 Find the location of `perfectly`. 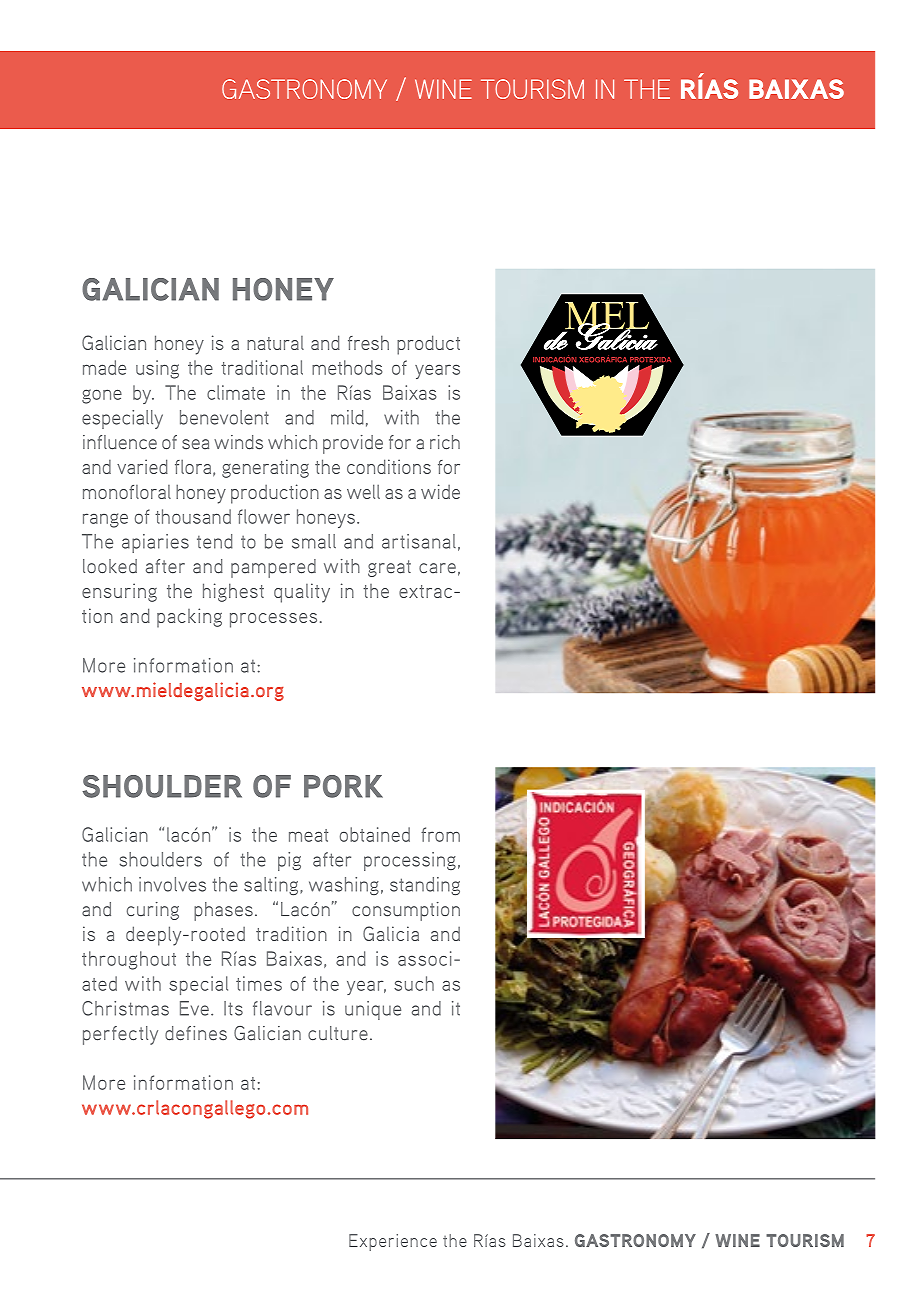

perfectly is located at coordinates (120, 1035).
